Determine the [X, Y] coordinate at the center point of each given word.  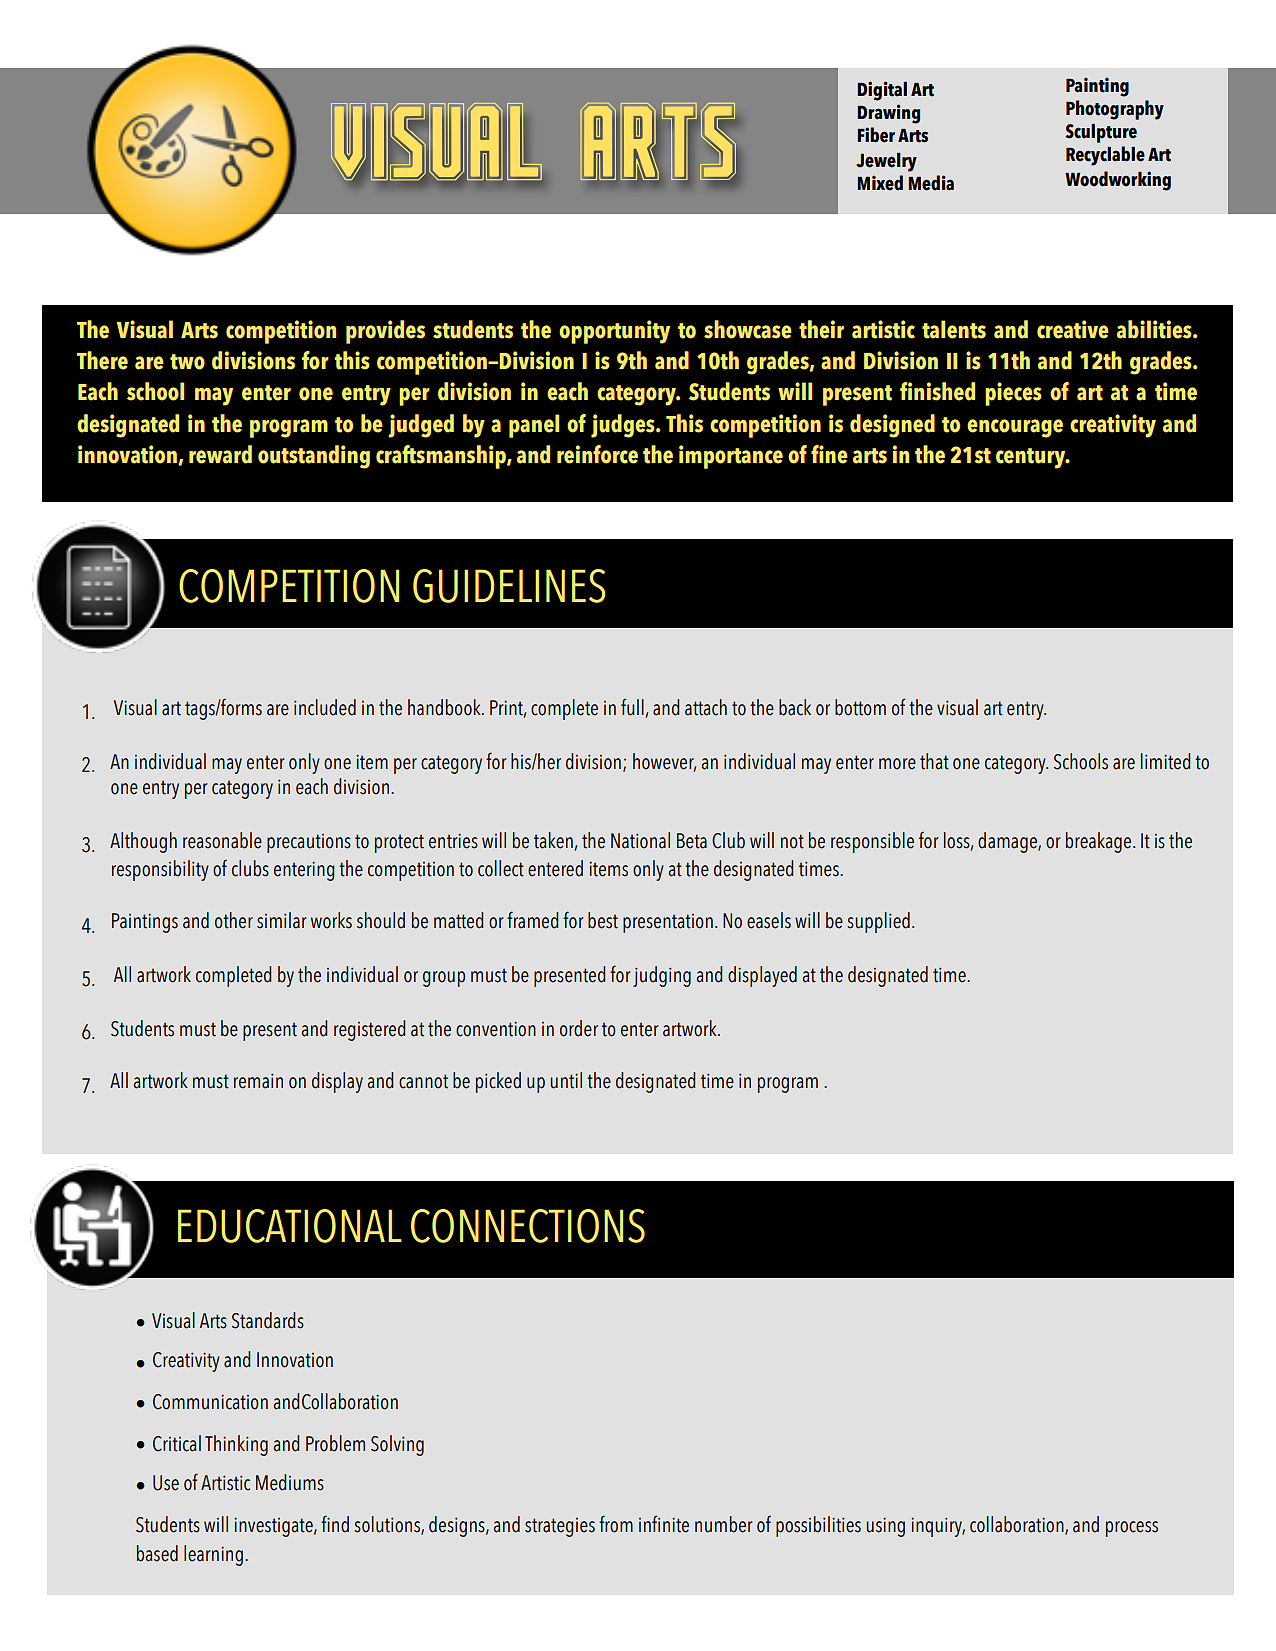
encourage [1015, 428]
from [616, 1524]
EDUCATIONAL [290, 1226]
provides [385, 332]
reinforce [597, 454]
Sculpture [1101, 133]
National [640, 840]
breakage [1100, 842]
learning [213, 1555]
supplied [878, 922]
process [1132, 1529]
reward [220, 454]
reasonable [222, 840]
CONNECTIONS [528, 1226]
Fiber [876, 135]
